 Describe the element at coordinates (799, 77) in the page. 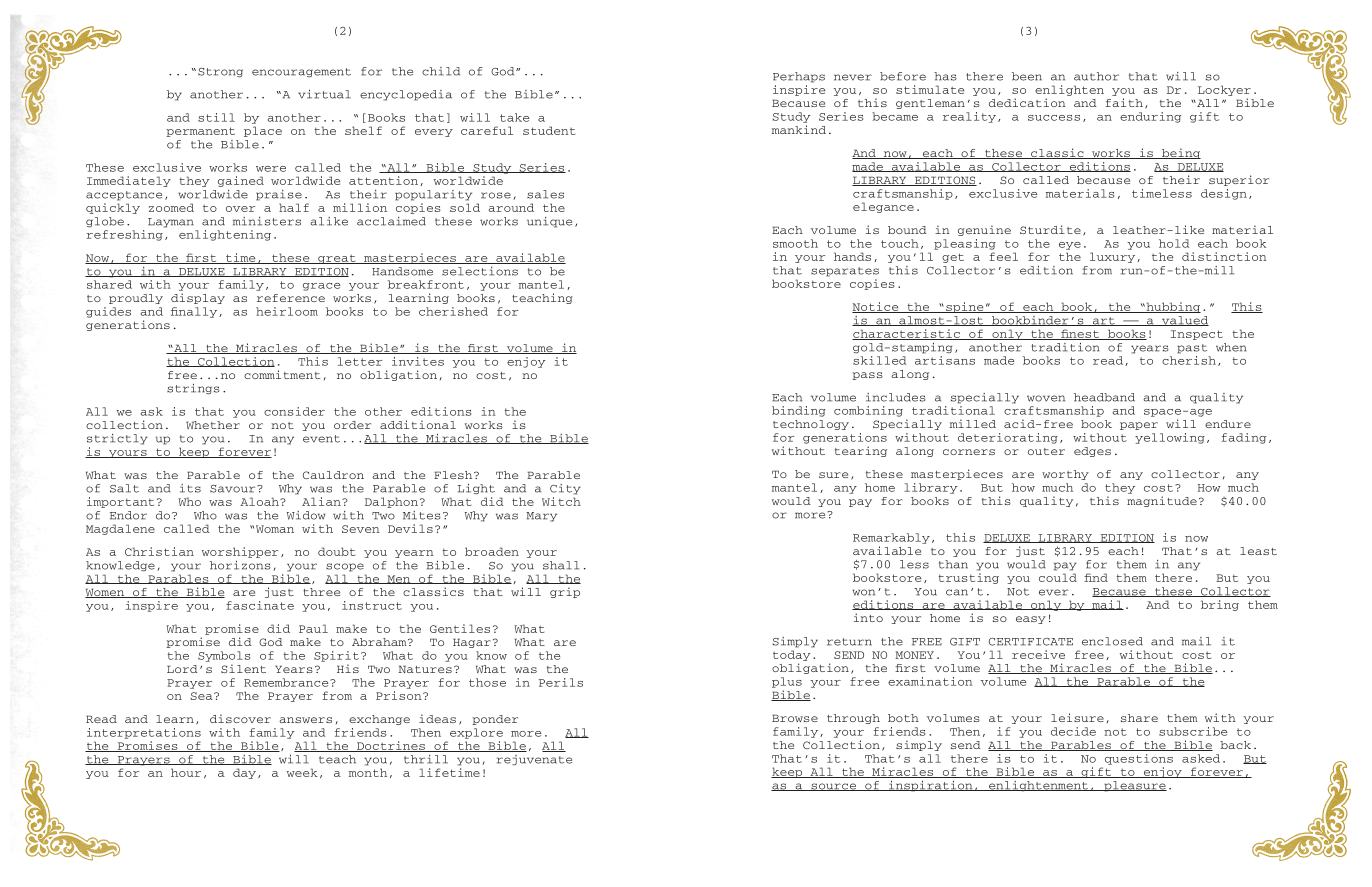

I see `Perhaps` at that location.
